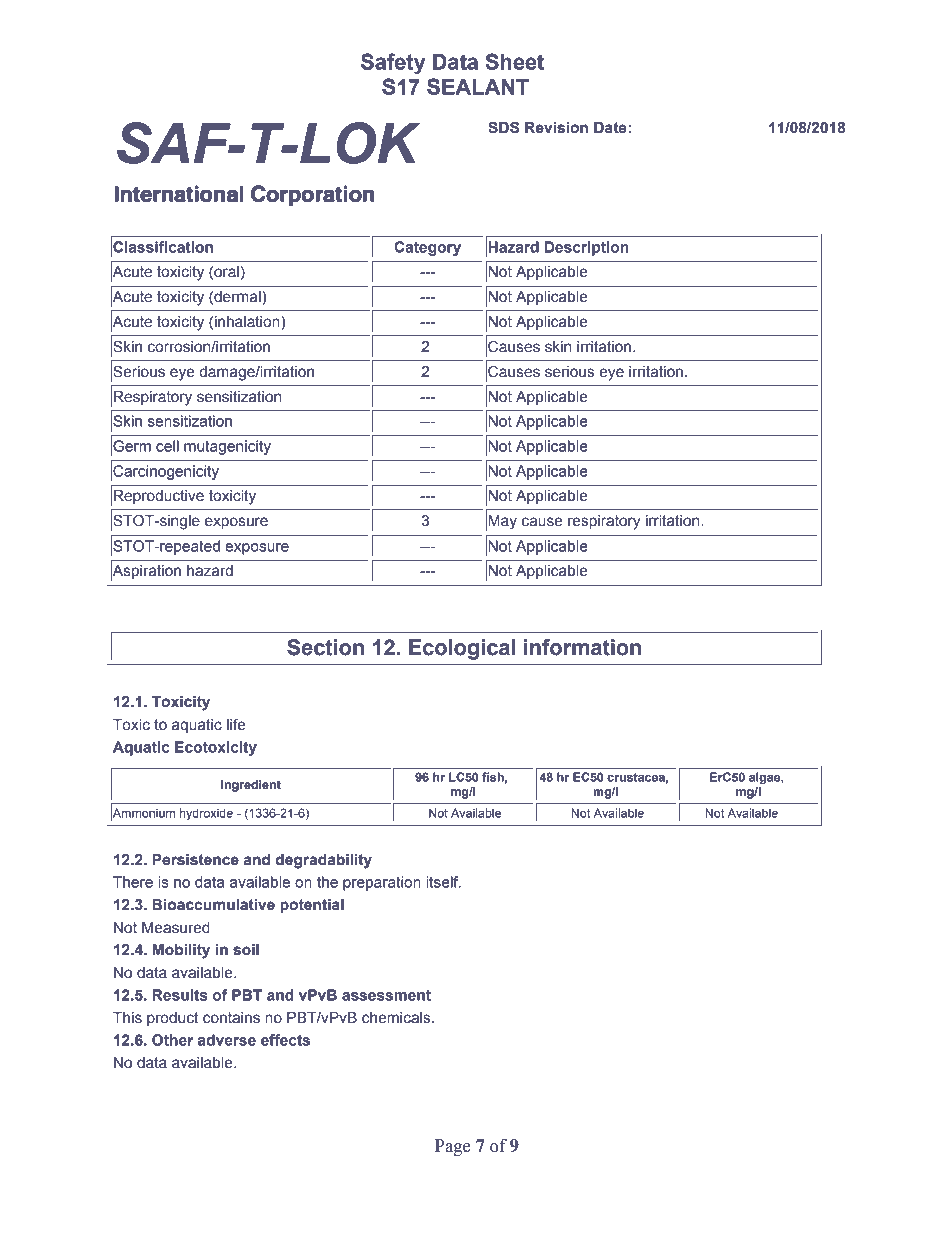  What do you see at coordinates (478, 86) in the screenshot?
I see `SEALANT` at bounding box center [478, 86].
